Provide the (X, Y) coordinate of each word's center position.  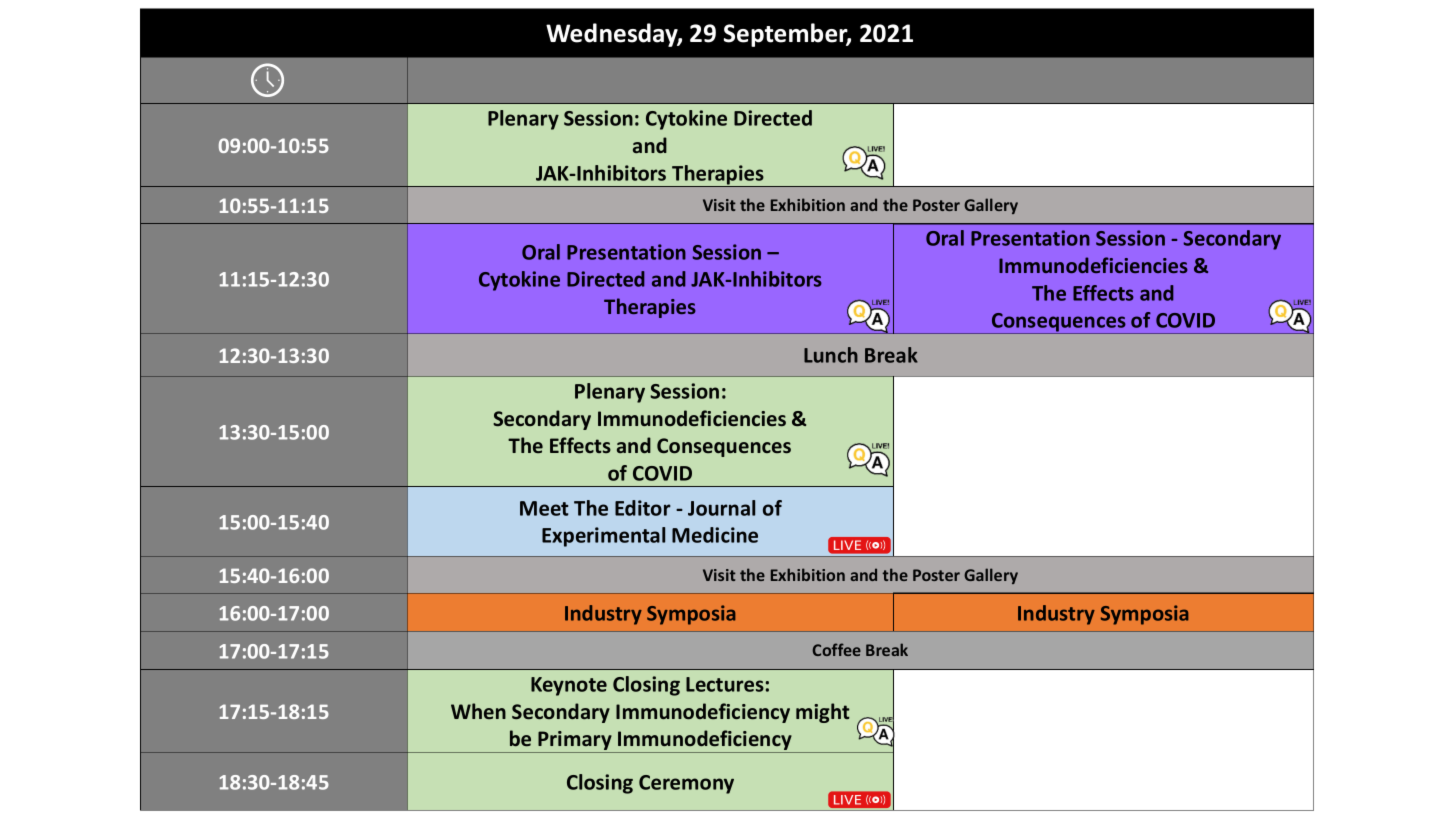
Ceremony (686, 784)
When (478, 711)
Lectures (725, 684)
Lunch (831, 355)
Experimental (603, 537)
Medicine (715, 535)
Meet (544, 508)
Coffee (837, 649)
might (823, 713)
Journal (721, 508)
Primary (575, 742)
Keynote (569, 686)
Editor (643, 508)
